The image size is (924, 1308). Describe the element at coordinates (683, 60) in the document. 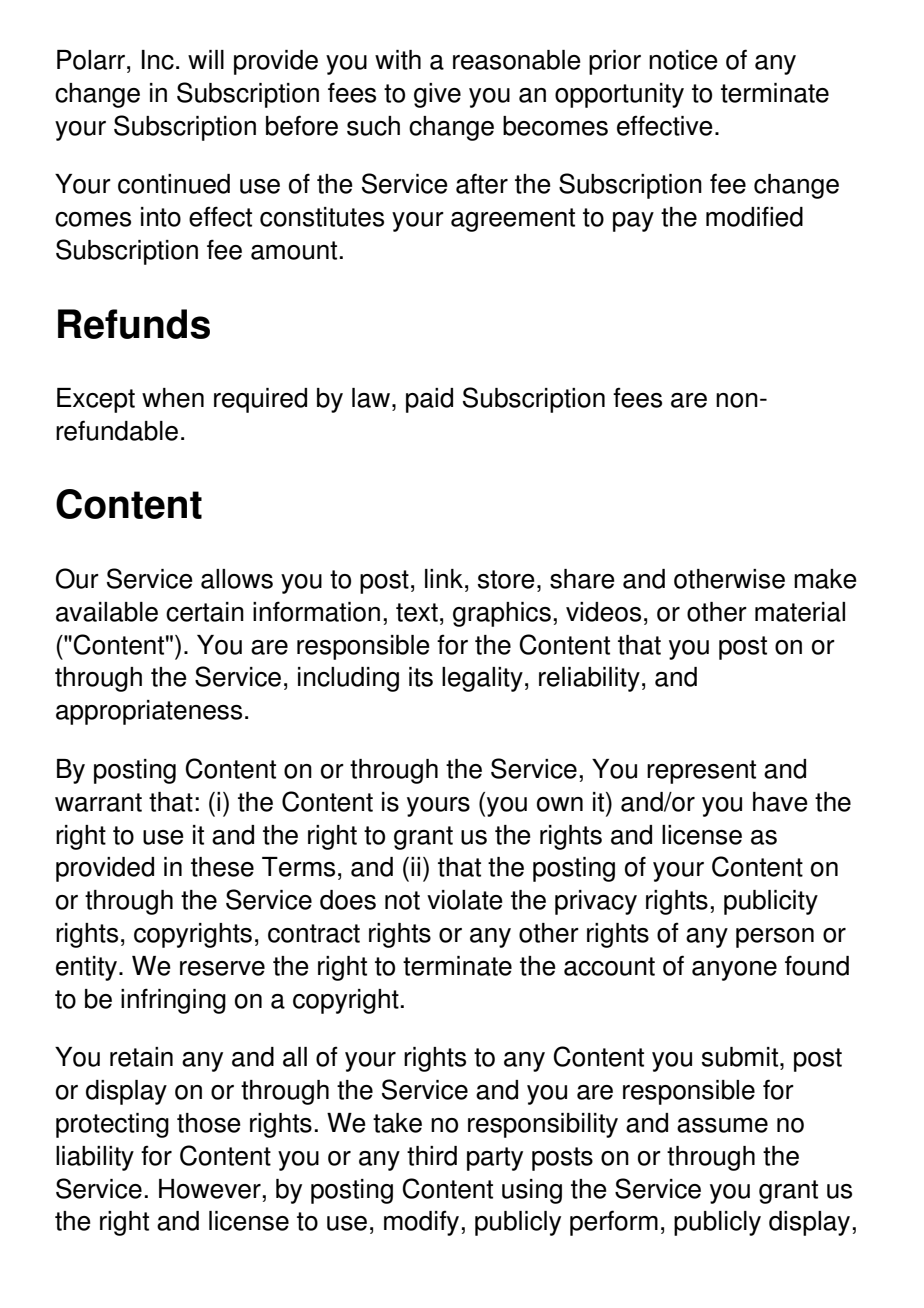

I see `notice` at that location.
